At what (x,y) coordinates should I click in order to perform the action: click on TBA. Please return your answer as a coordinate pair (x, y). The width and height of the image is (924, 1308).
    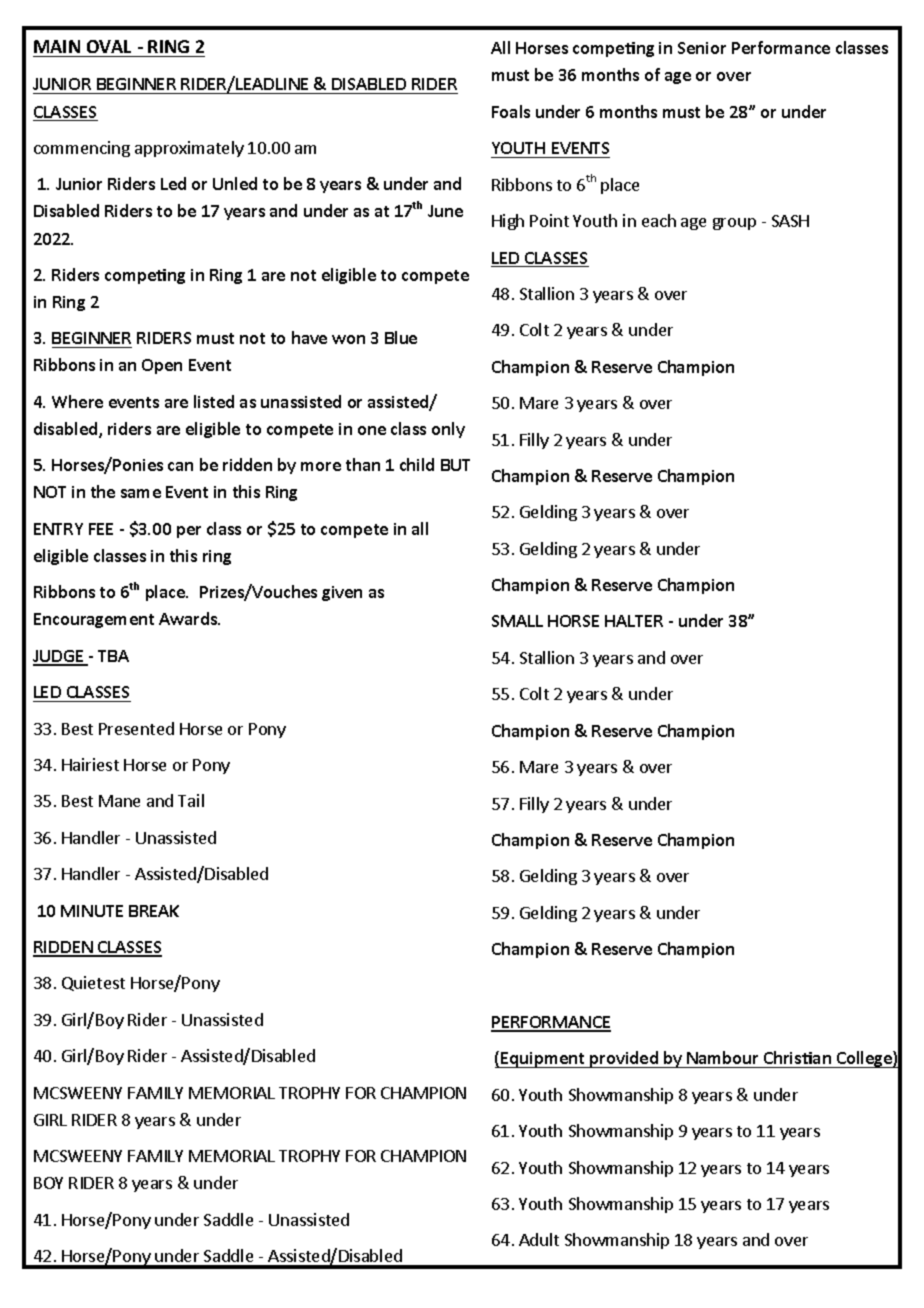
    Looking at the image, I should click on (113, 656).
